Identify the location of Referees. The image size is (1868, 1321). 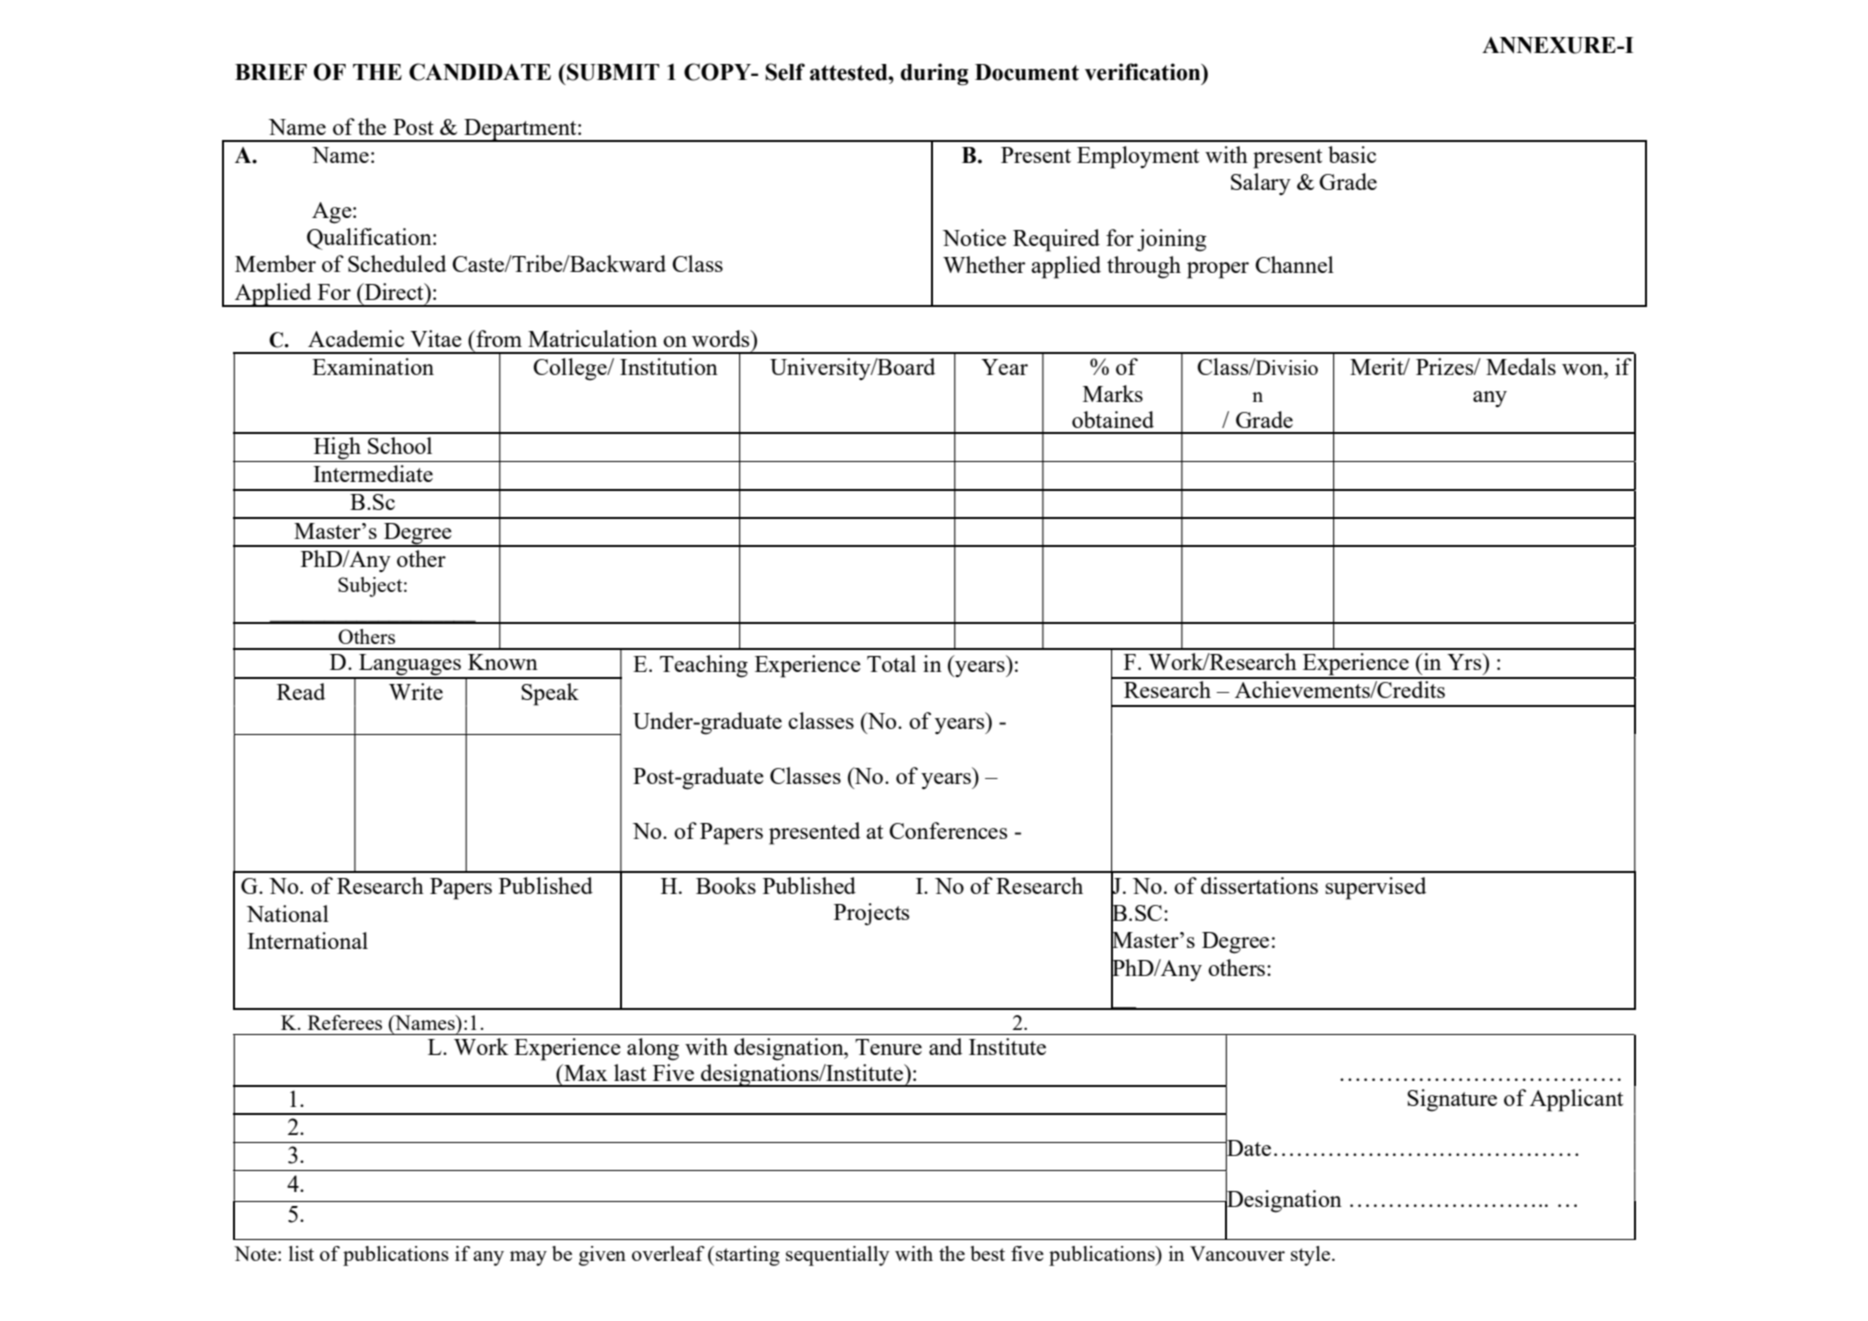
(345, 1022).
